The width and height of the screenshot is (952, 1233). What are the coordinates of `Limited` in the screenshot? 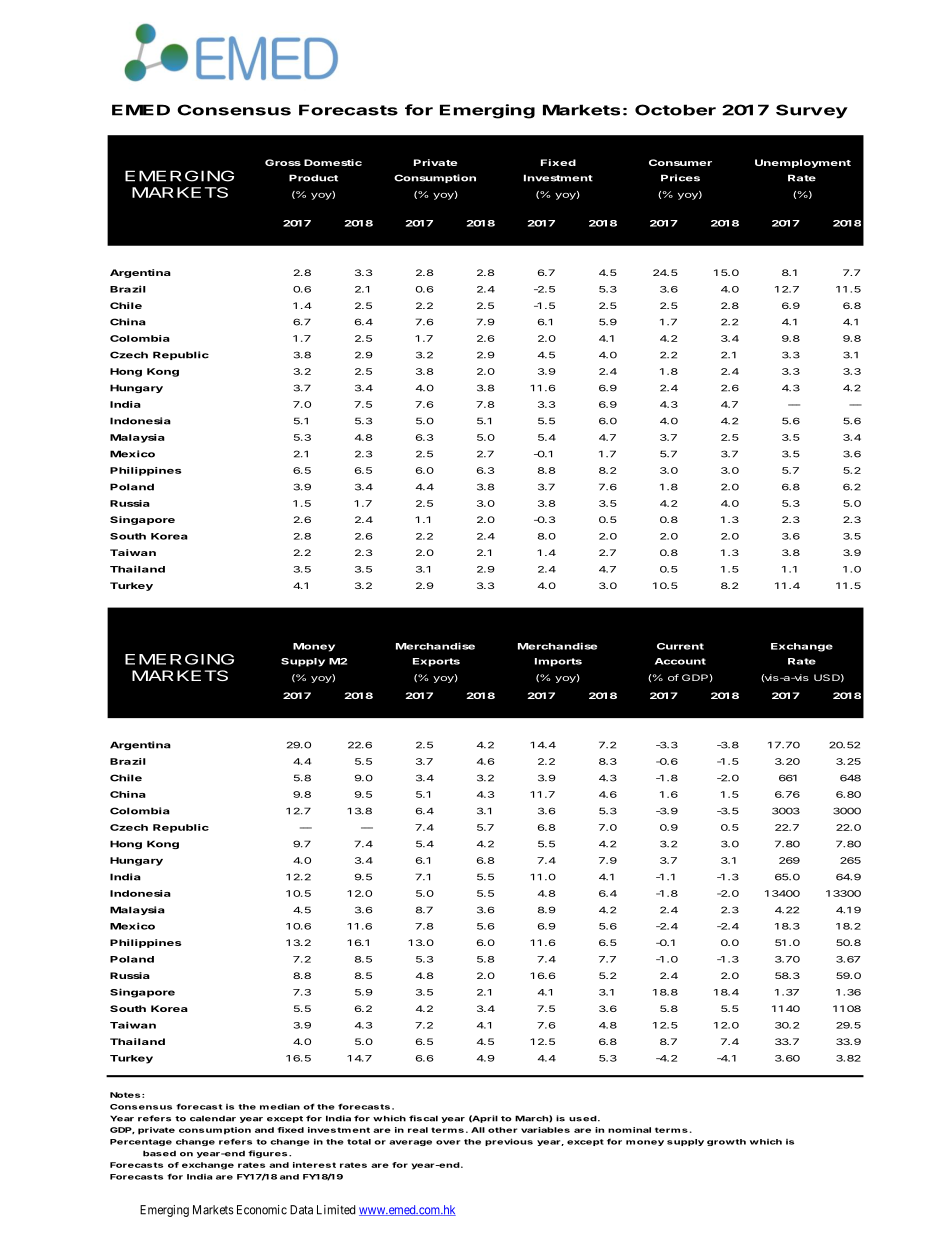 It's located at (336, 1210).
